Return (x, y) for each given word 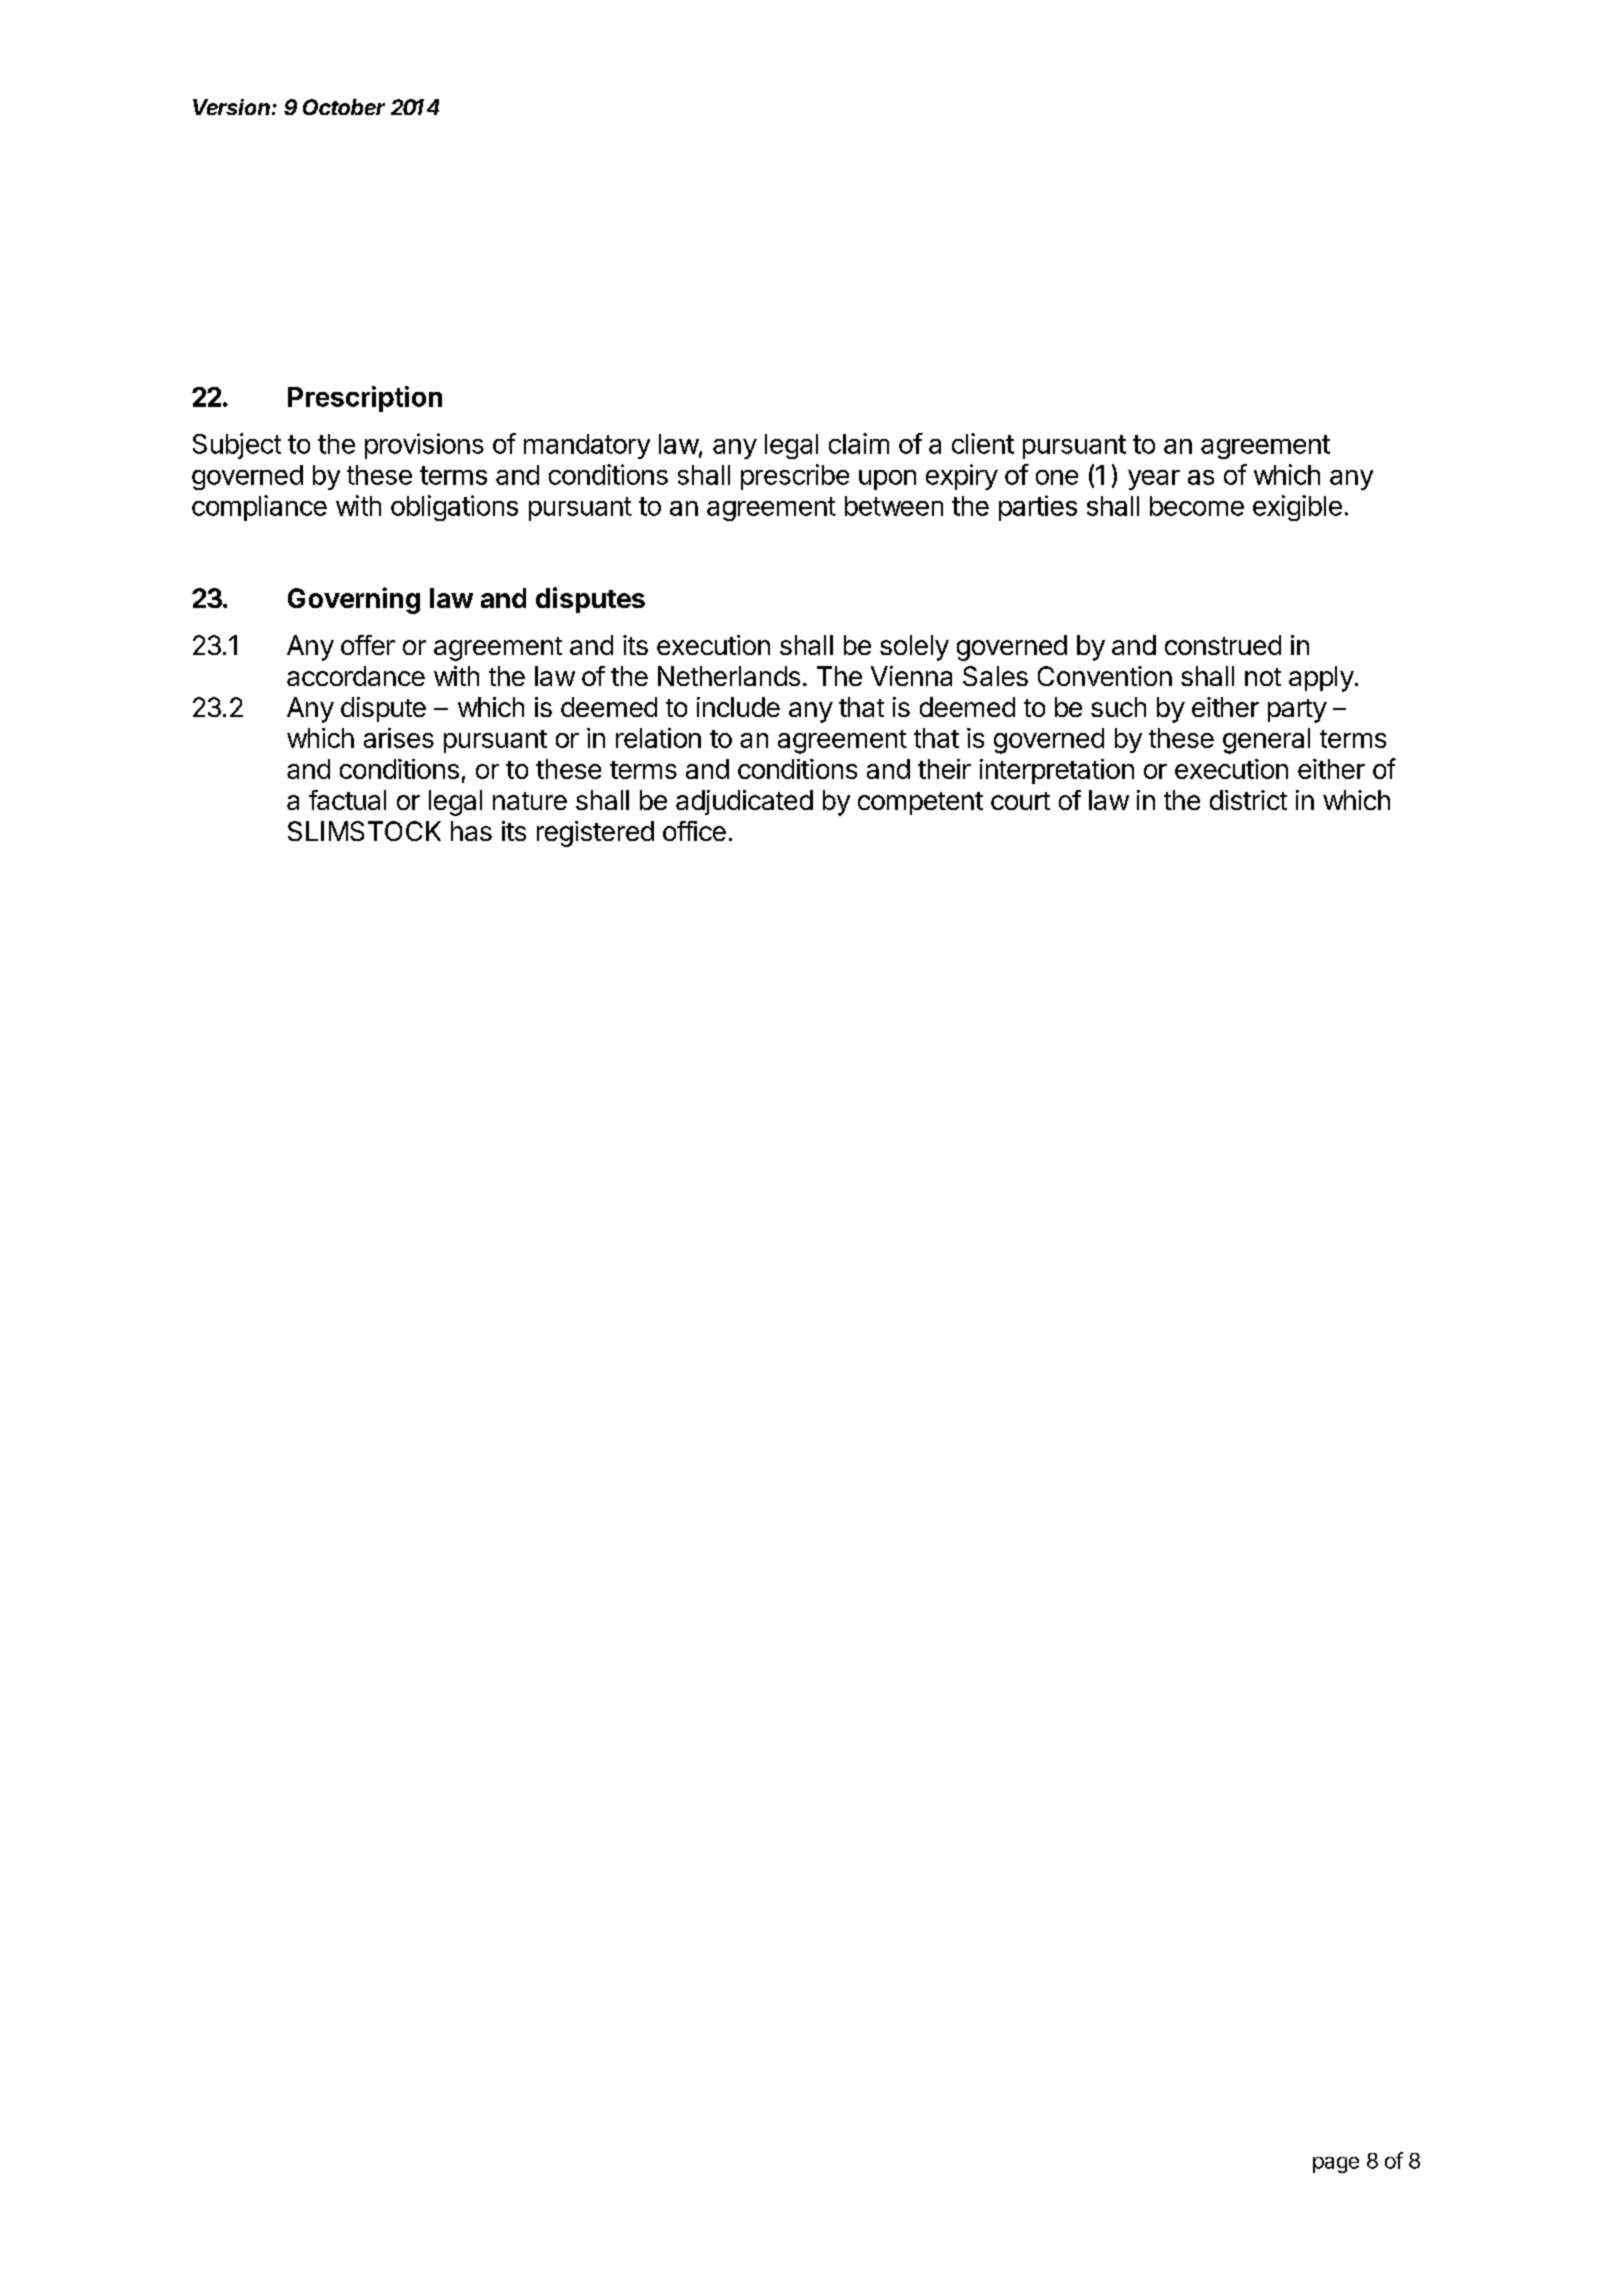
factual (347, 800)
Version (233, 107)
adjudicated (744, 802)
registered (595, 834)
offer (368, 645)
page (1336, 2165)
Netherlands (729, 676)
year (1154, 480)
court (1020, 801)
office (694, 831)
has (471, 831)
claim (859, 443)
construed (1223, 645)
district (1248, 800)
